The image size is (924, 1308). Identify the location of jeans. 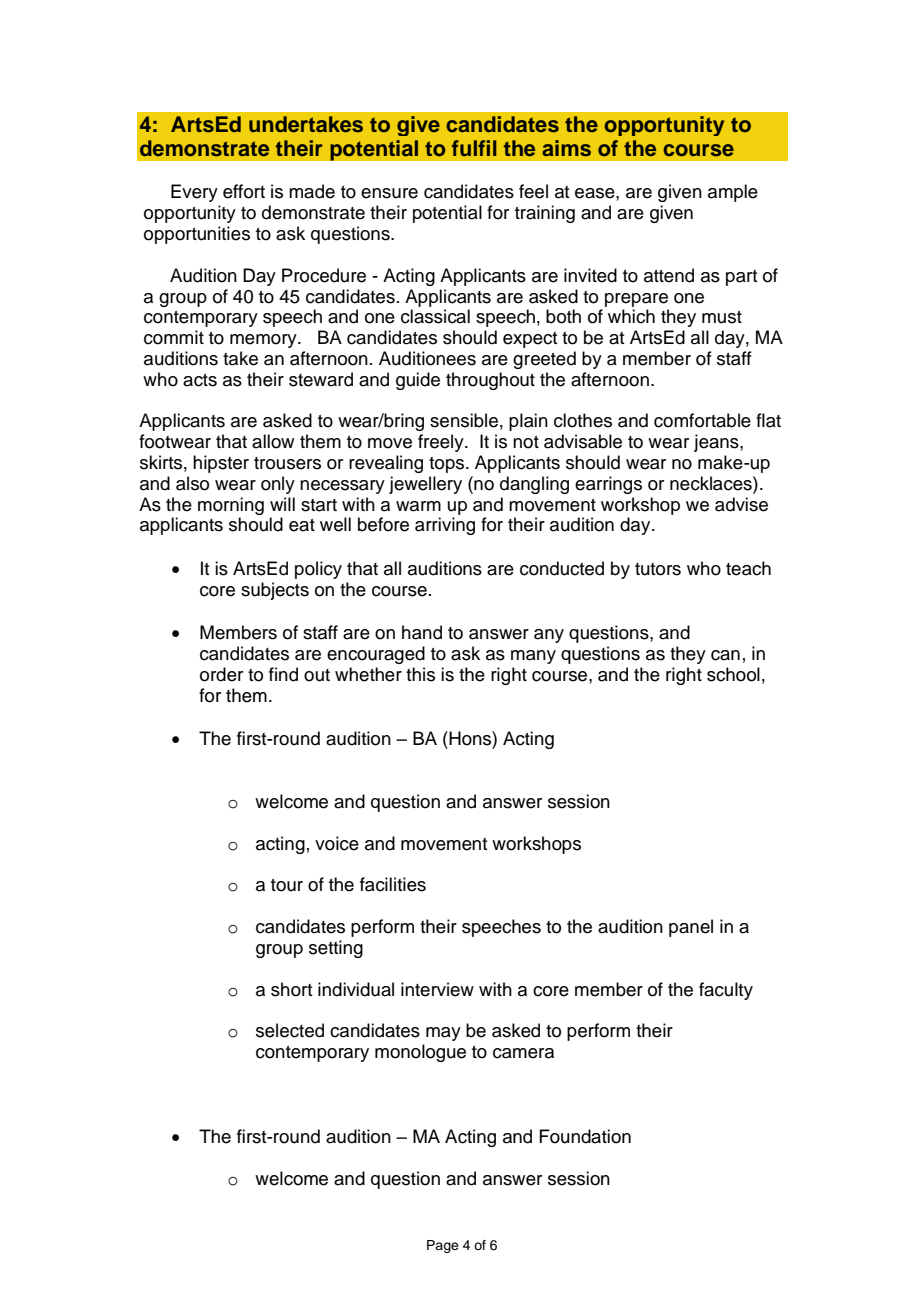
(717, 443).
